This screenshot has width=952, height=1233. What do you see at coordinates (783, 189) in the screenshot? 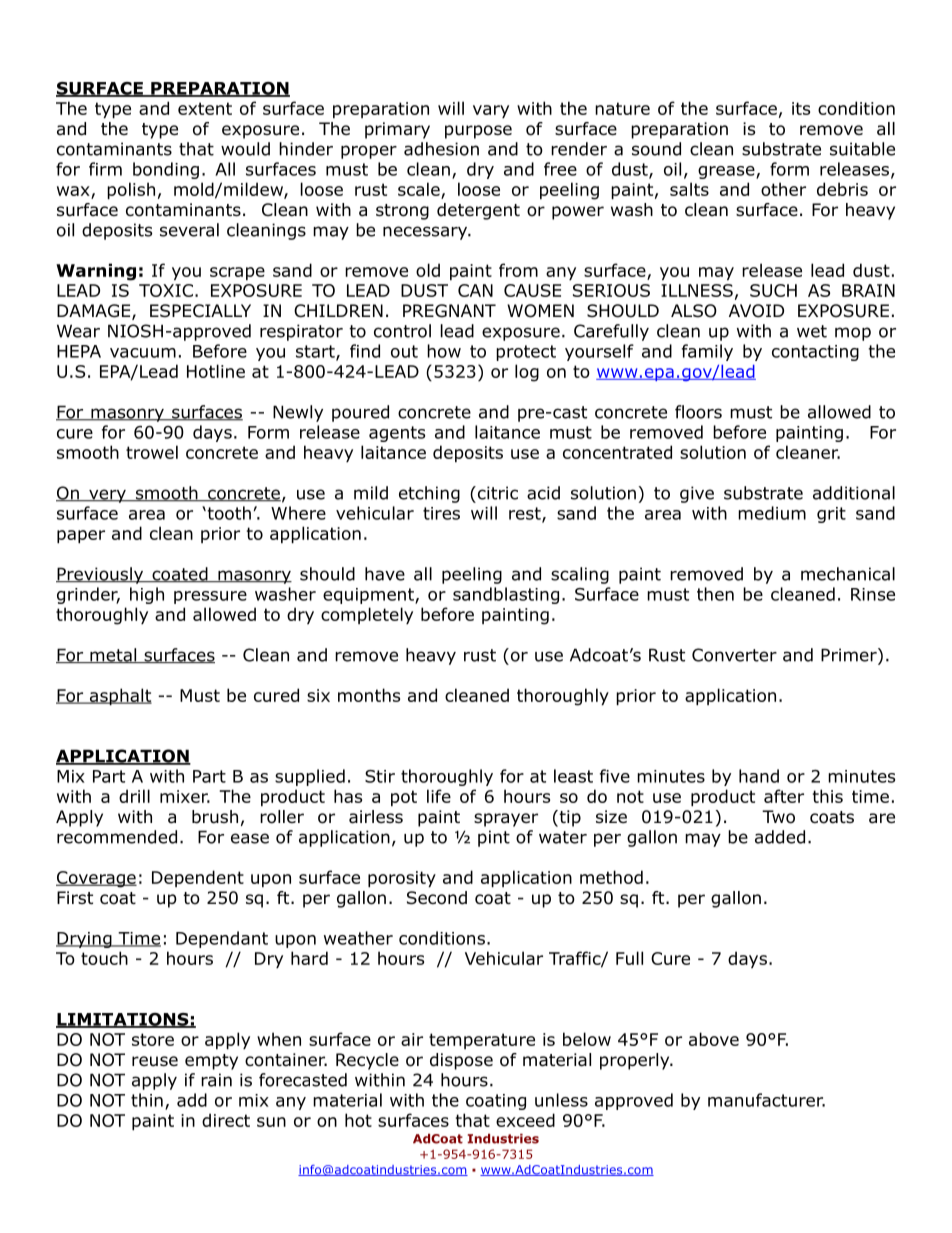
I see `other` at bounding box center [783, 189].
